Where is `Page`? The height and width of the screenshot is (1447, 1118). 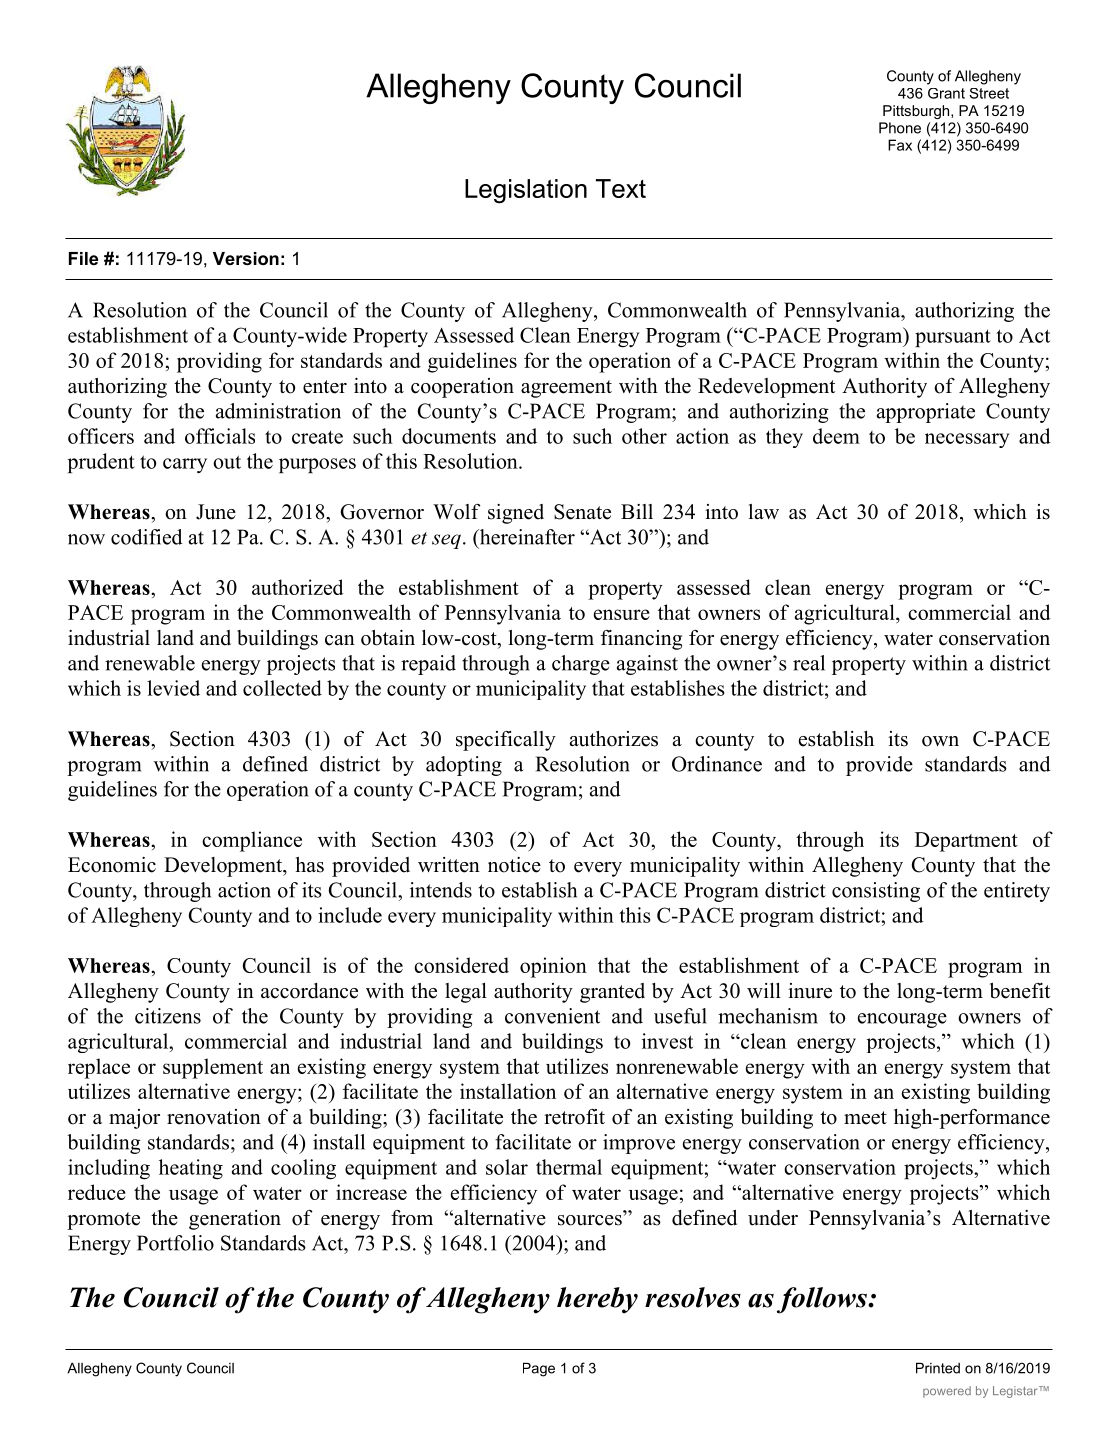
Page is located at coordinates (539, 1369).
